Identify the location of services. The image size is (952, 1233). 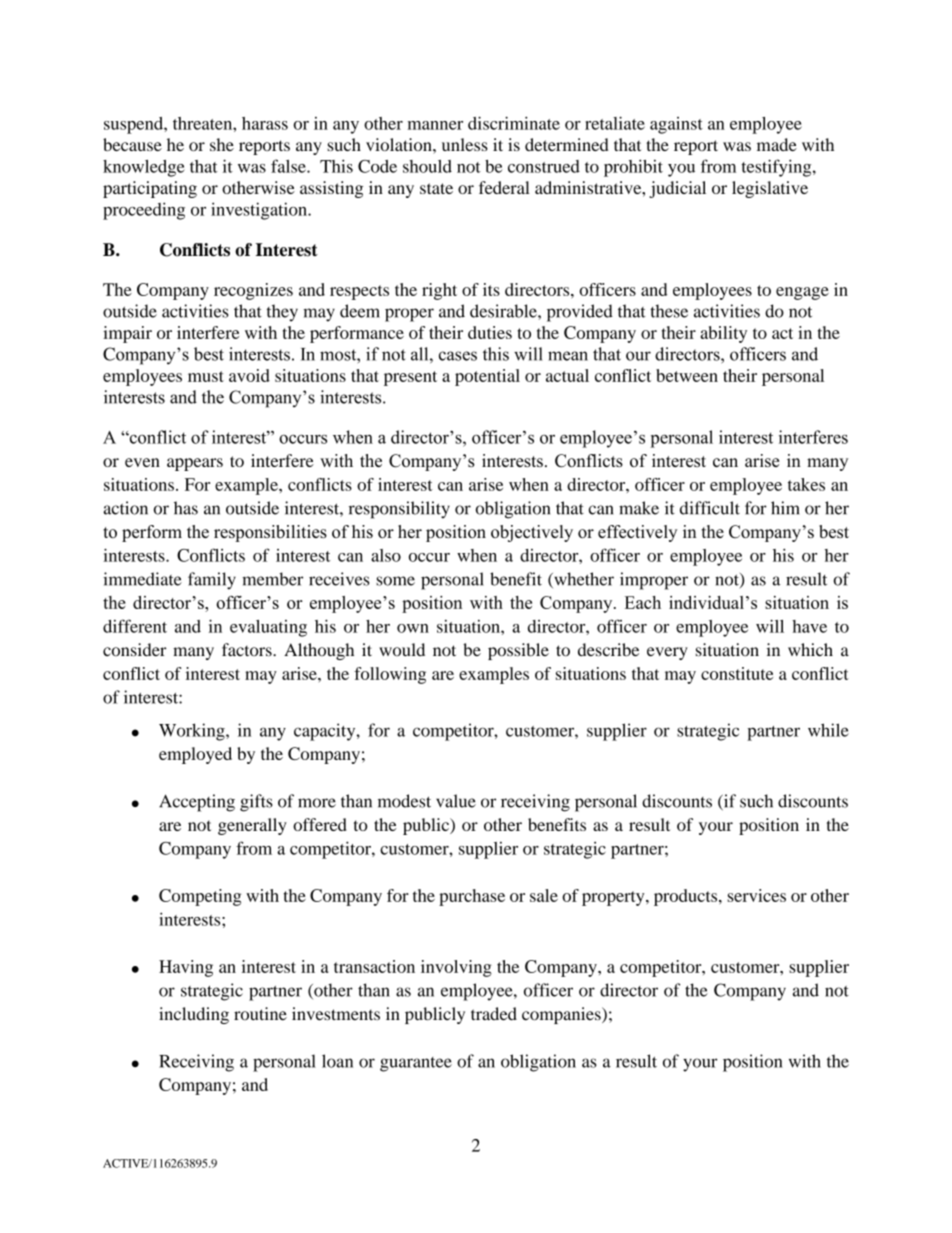
(756, 895).
